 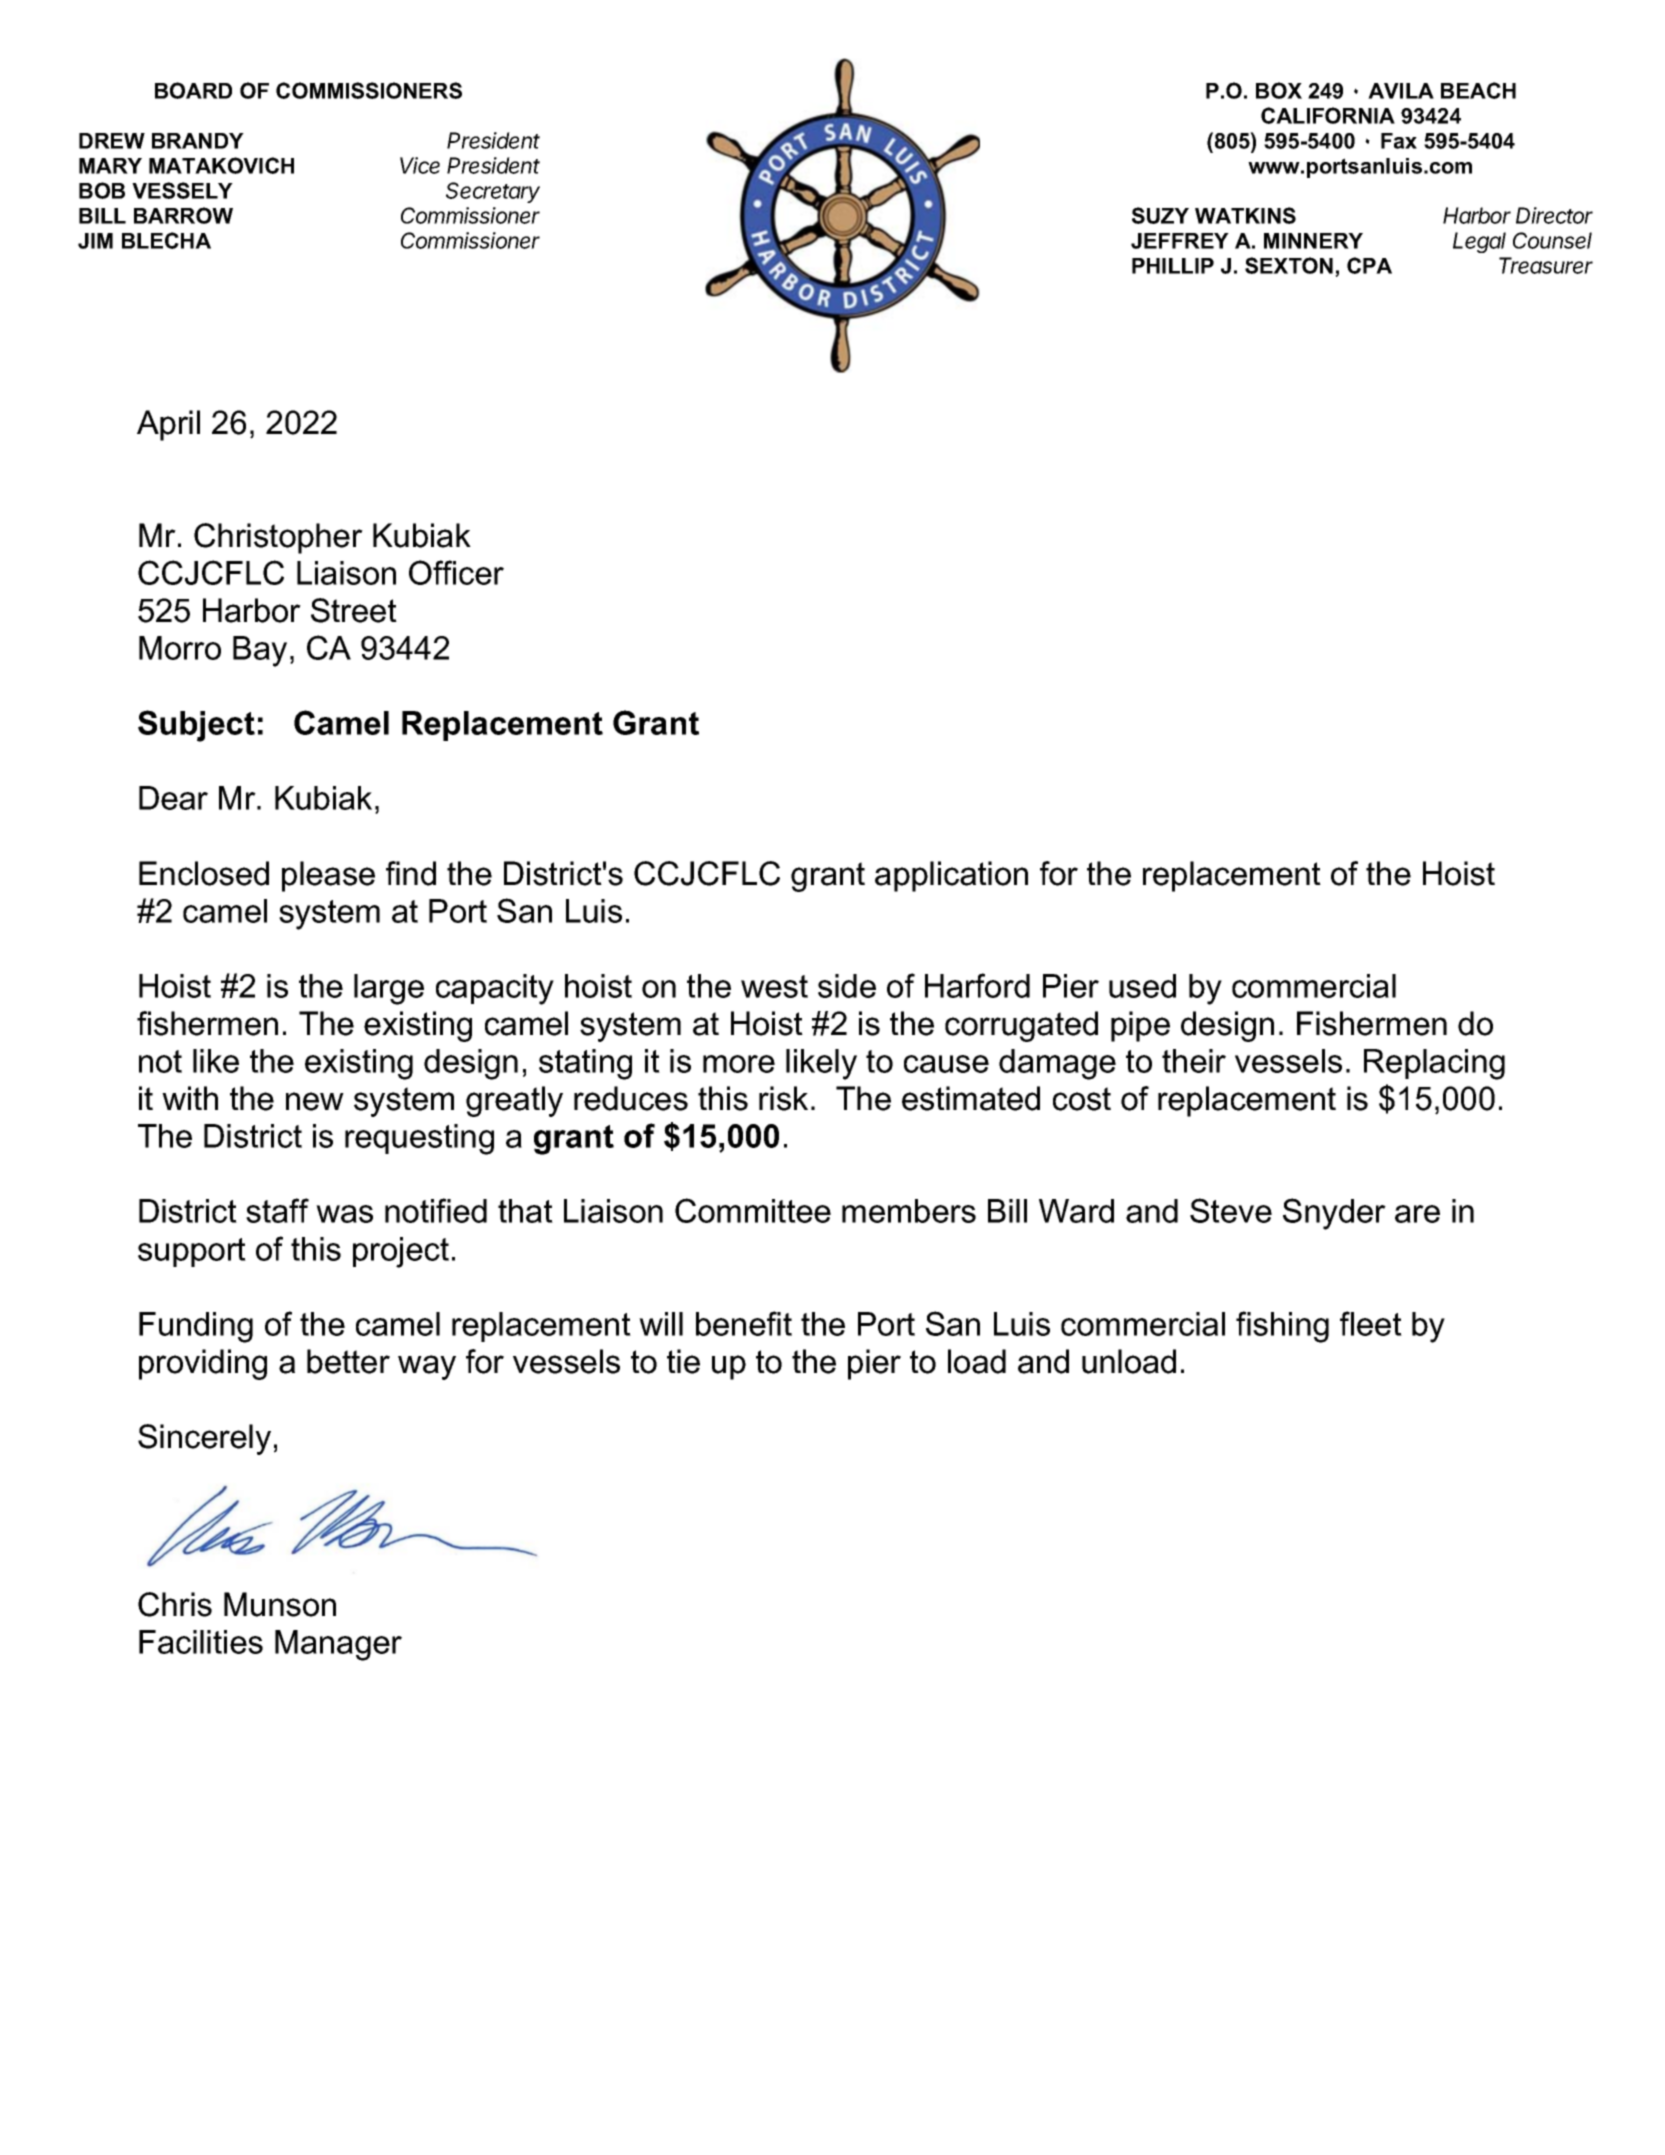 What do you see at coordinates (951, 876) in the page?
I see `application` at bounding box center [951, 876].
